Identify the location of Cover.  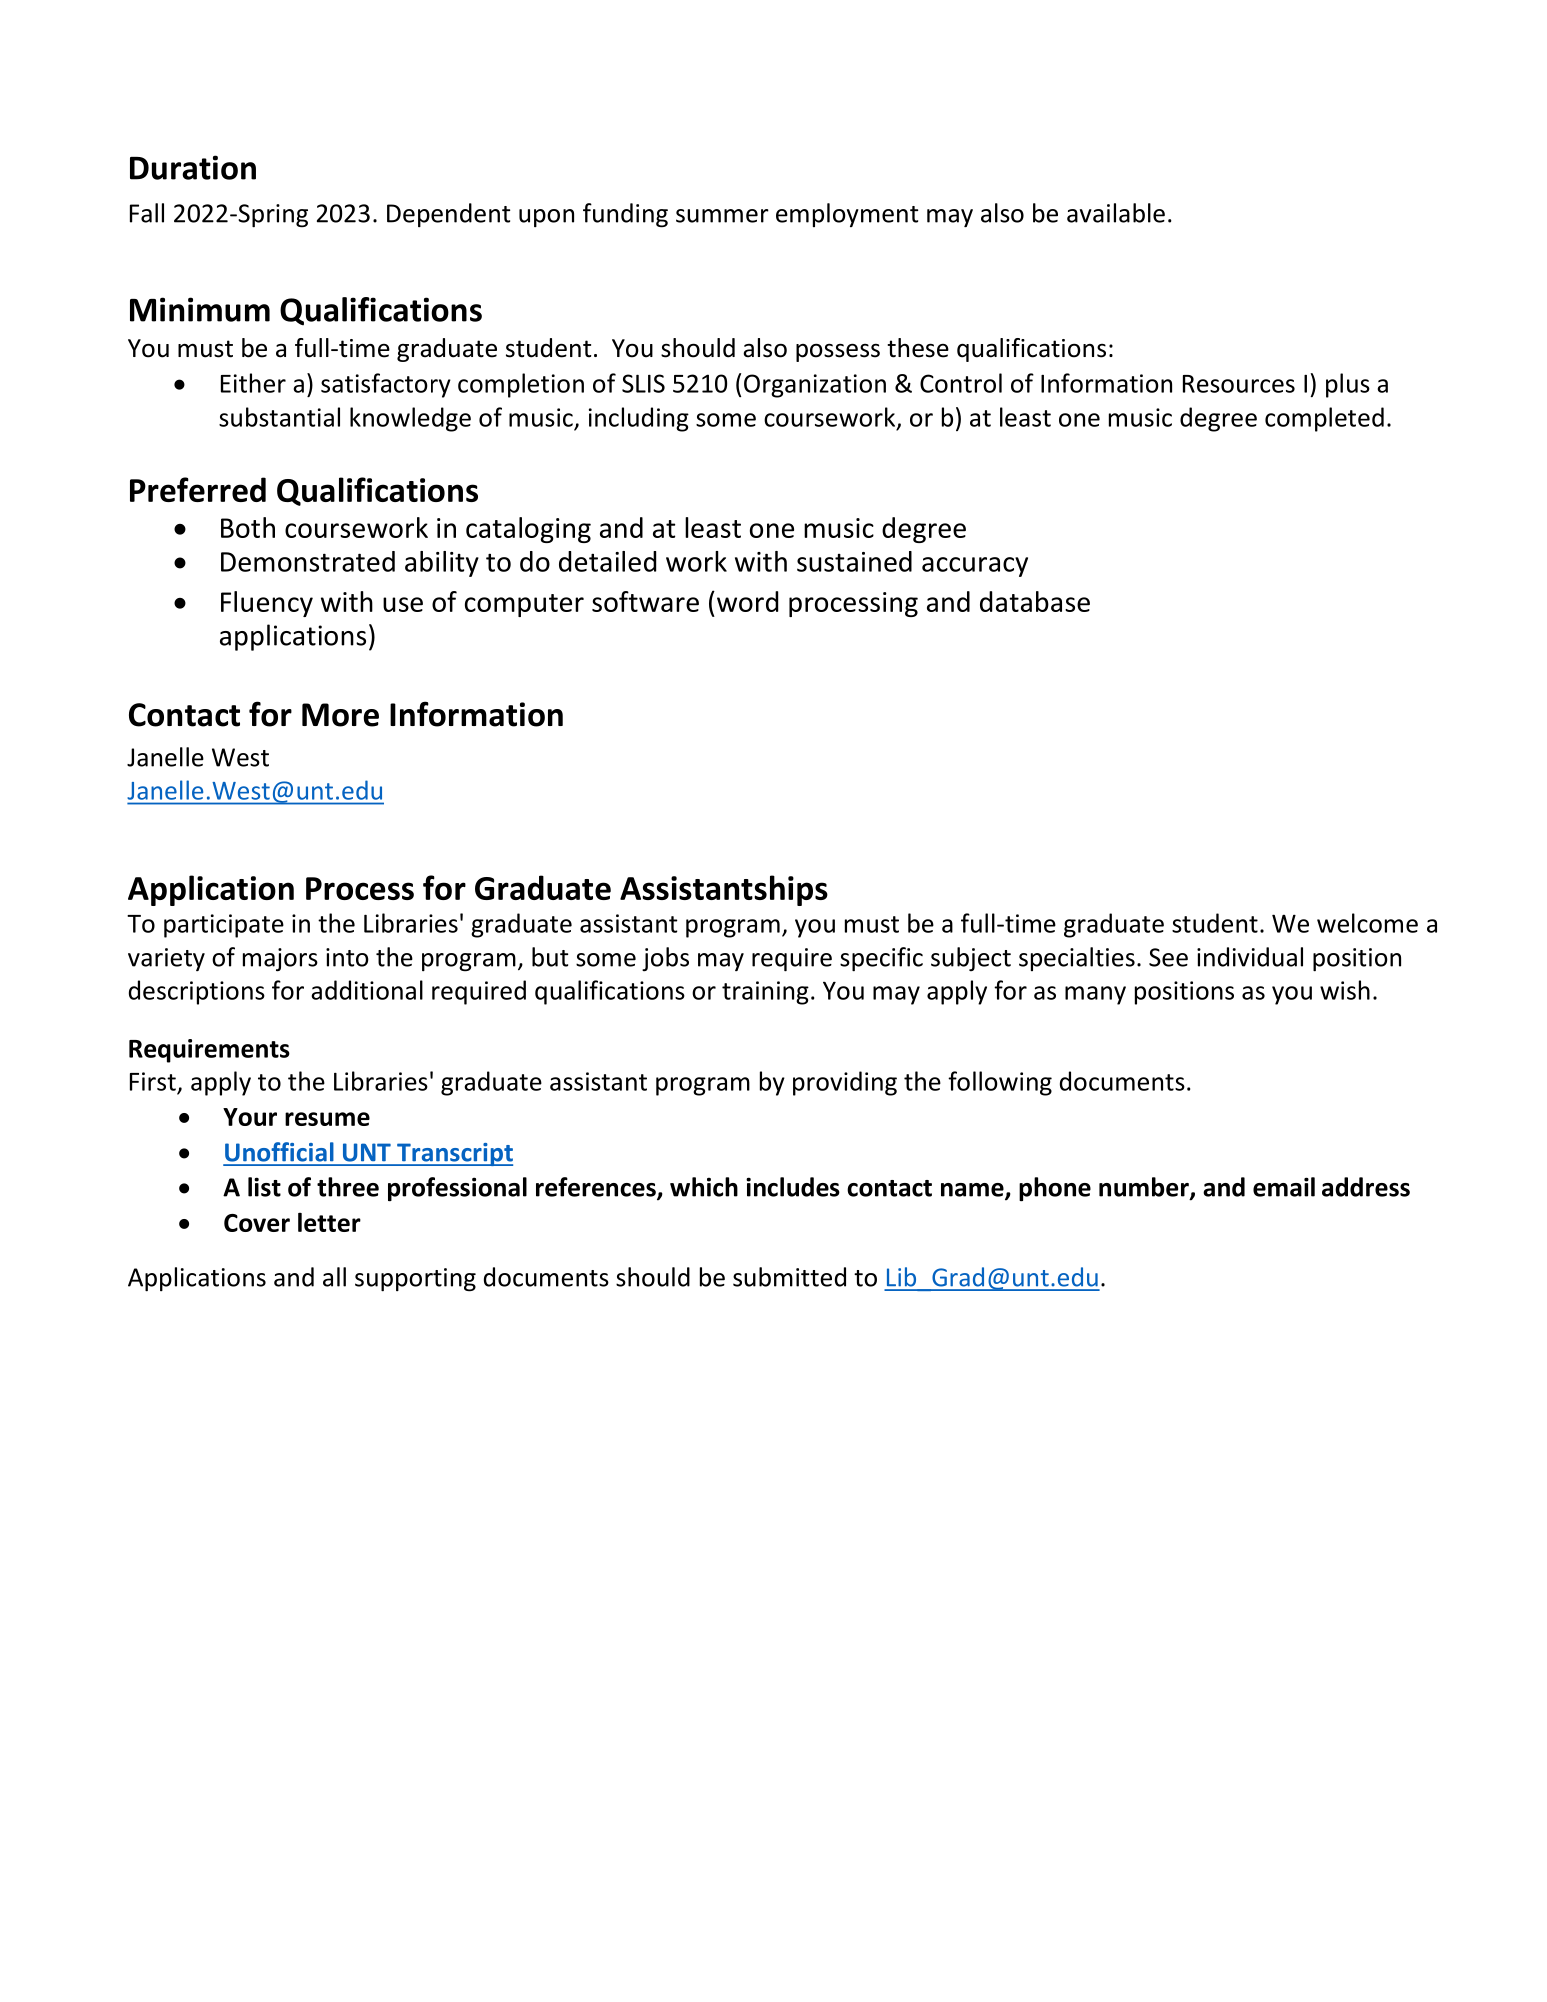
(257, 1223).
